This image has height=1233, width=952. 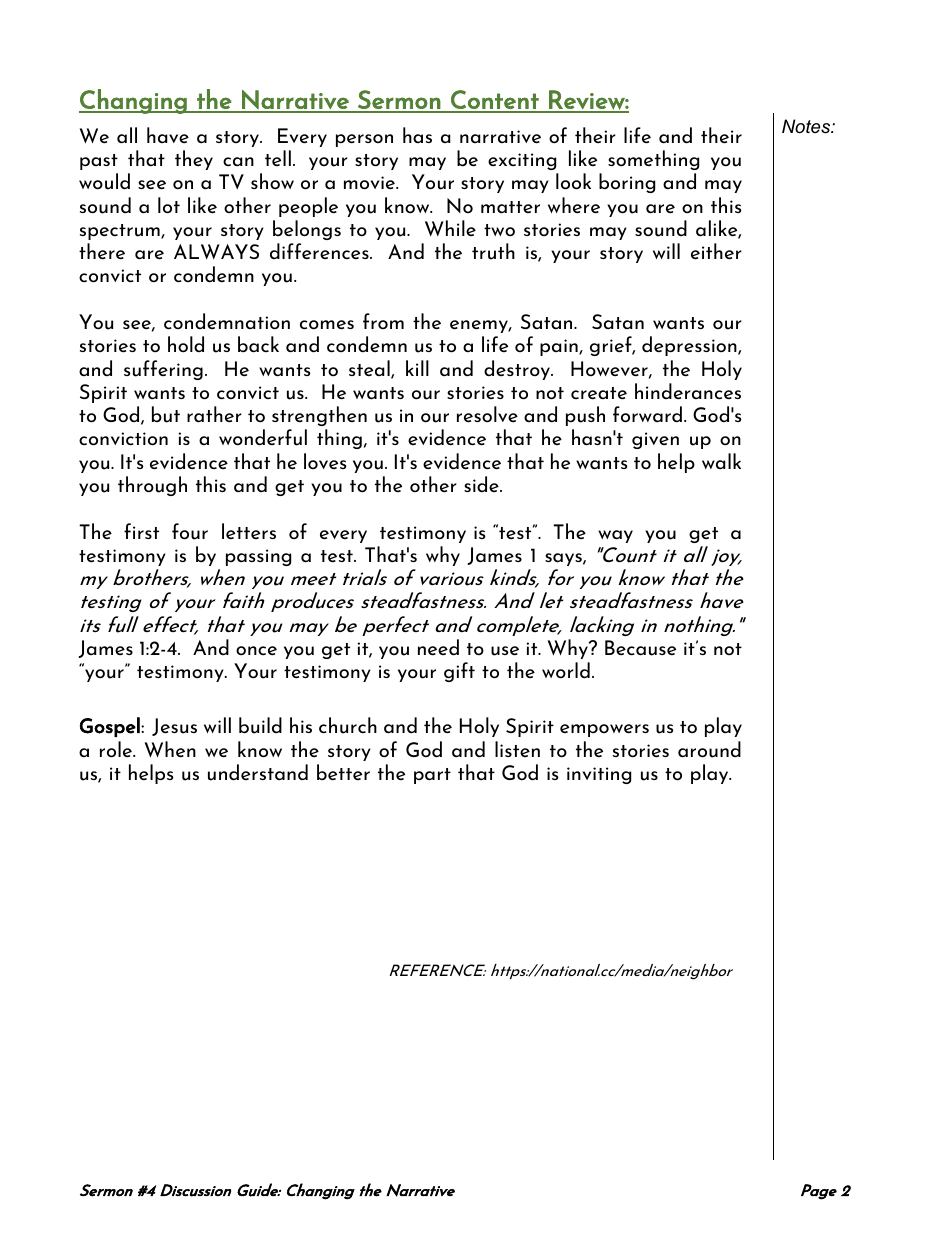 I want to click on kill, so click(x=417, y=368).
